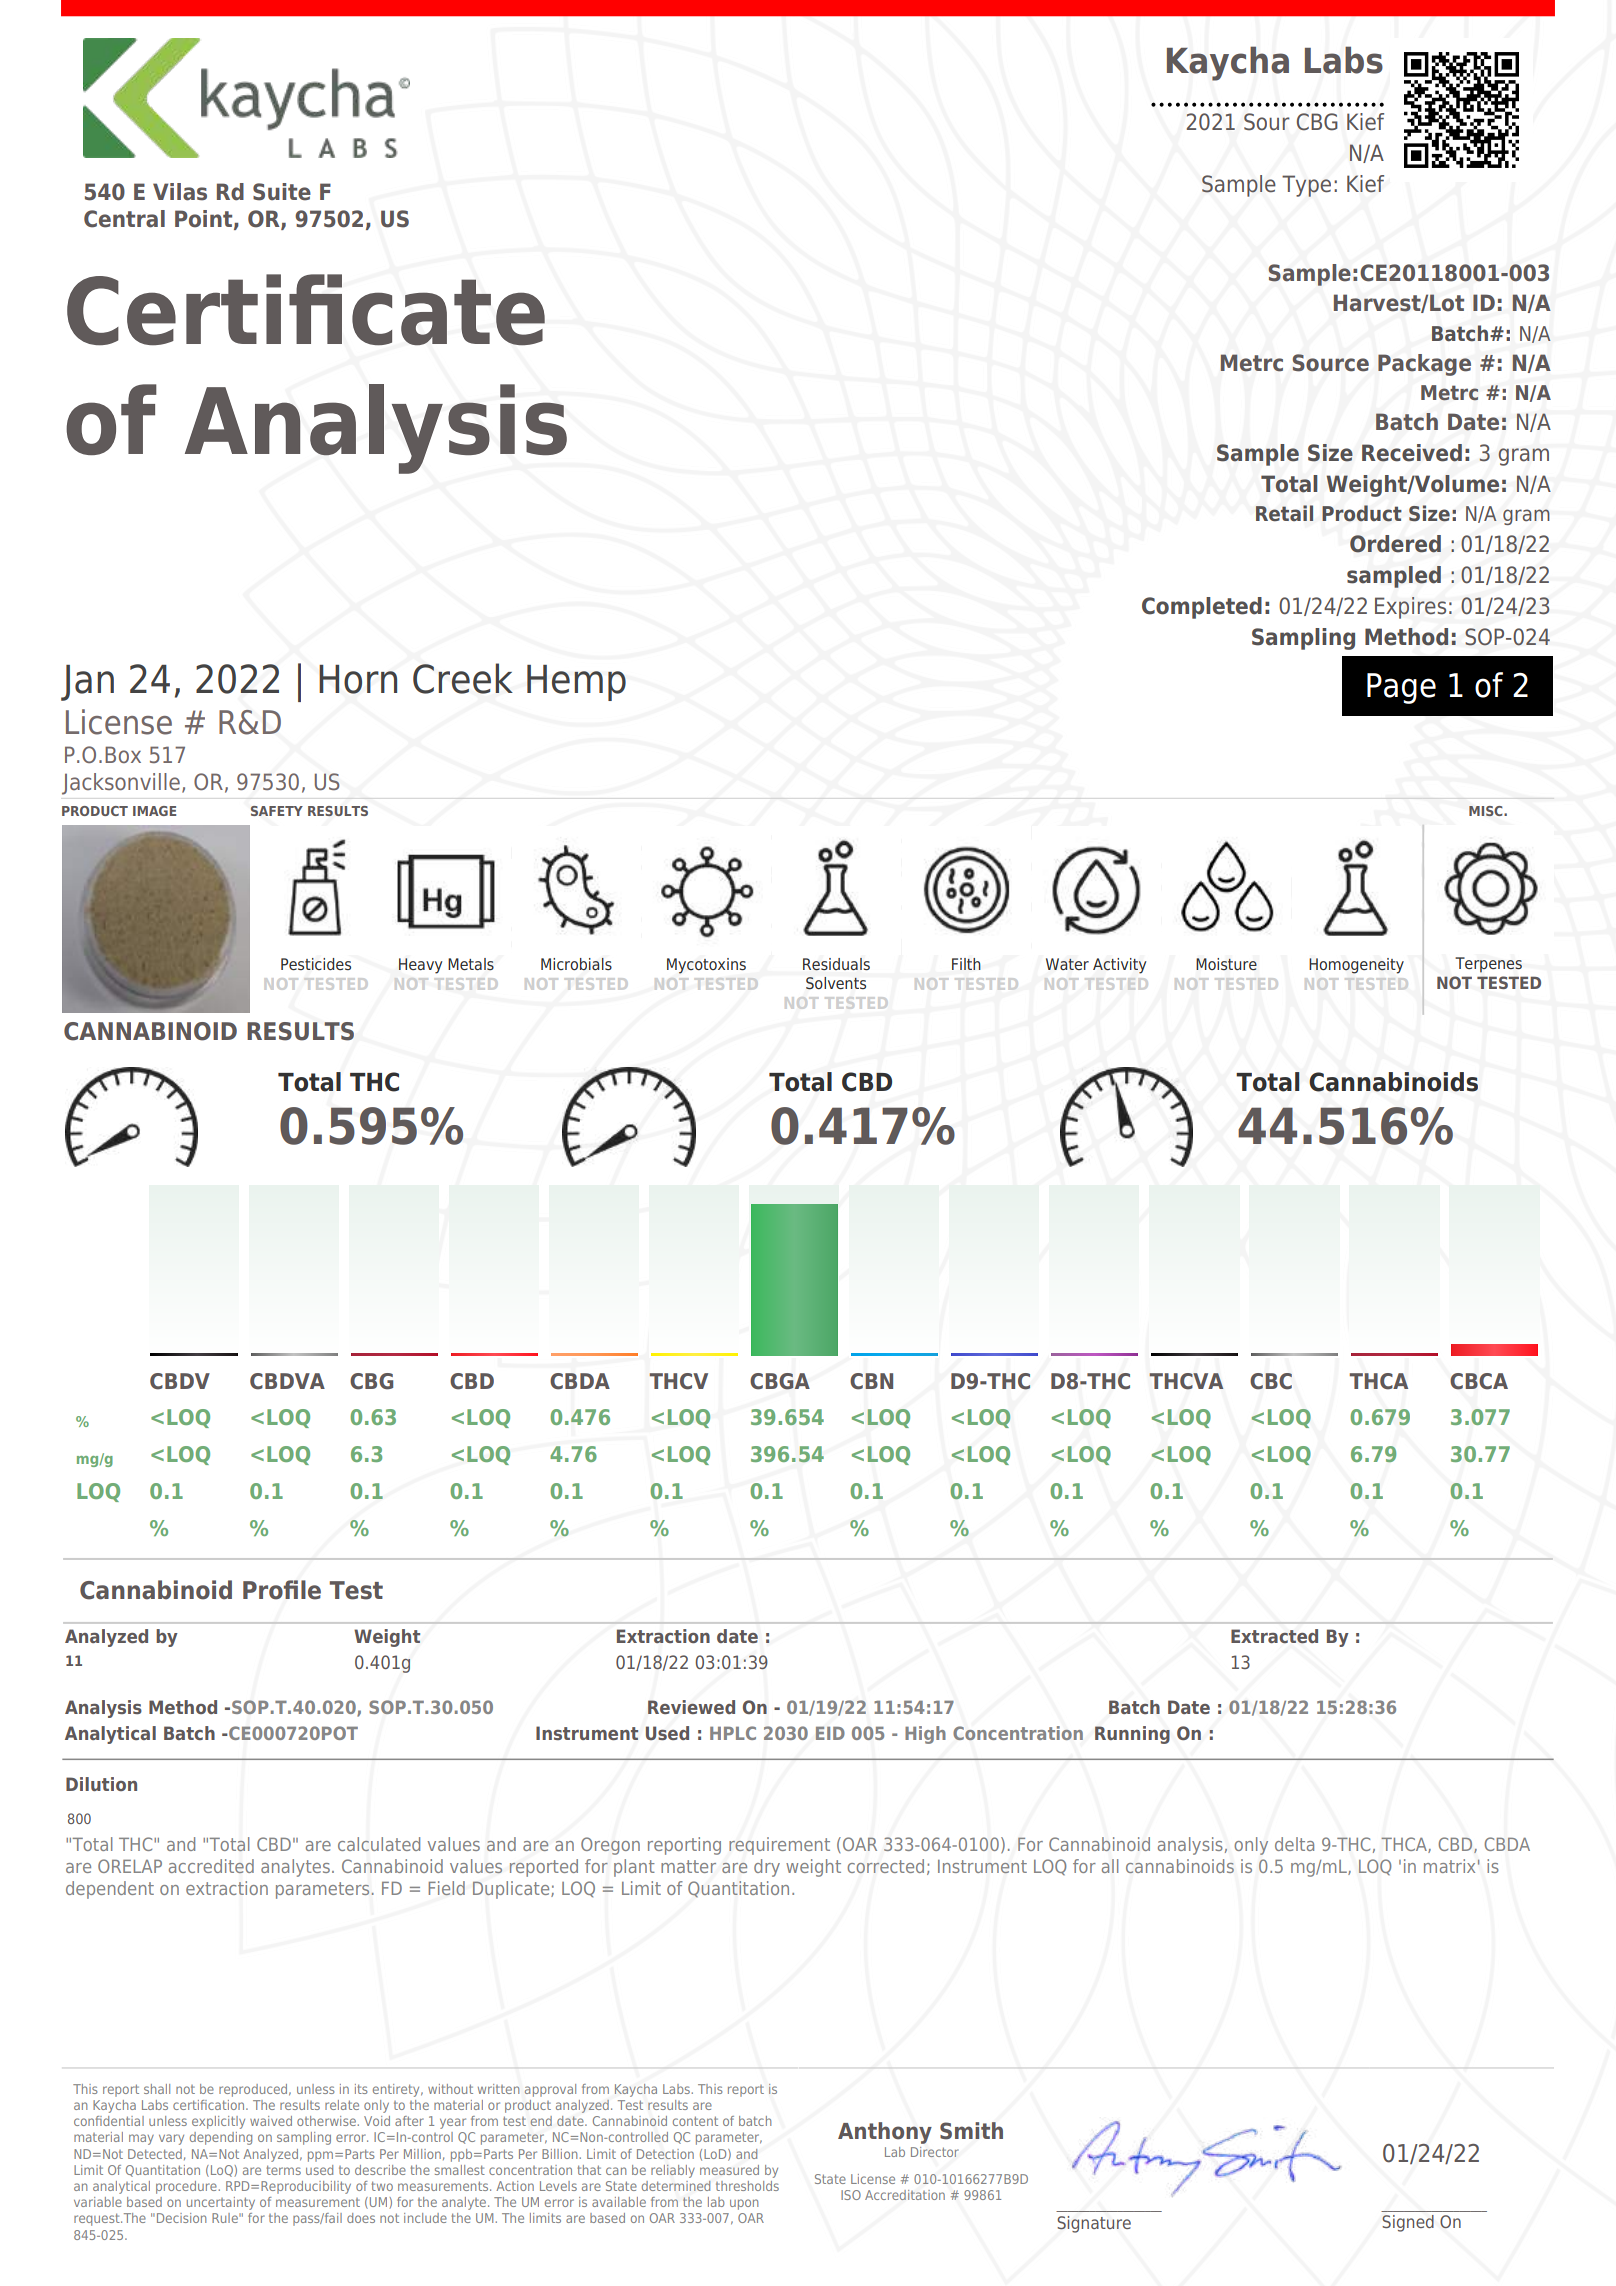  Describe the element at coordinates (1274, 1636) in the page. I see `Extracted` at that location.
